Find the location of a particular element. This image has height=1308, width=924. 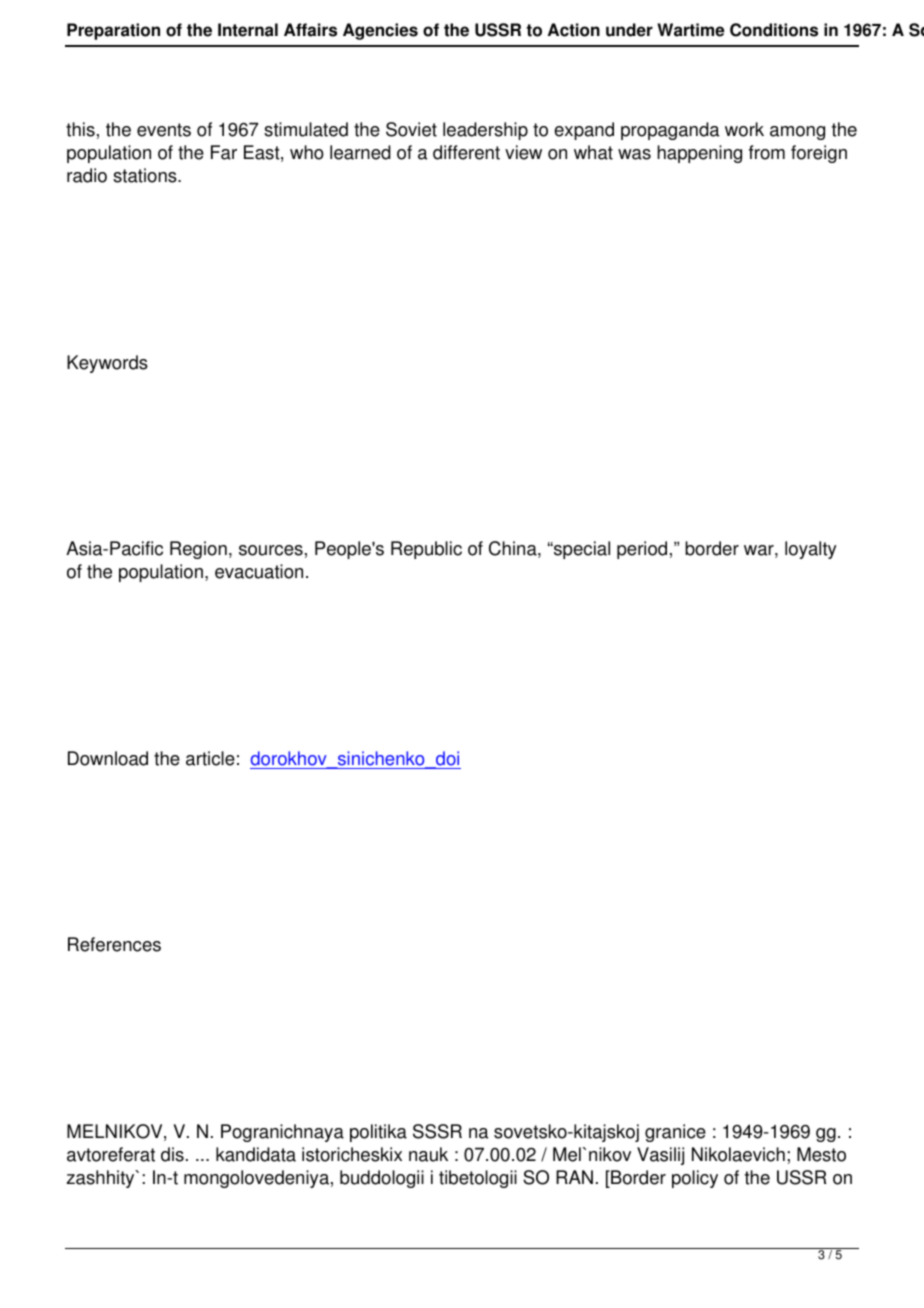

Region is located at coordinates (198, 550).
